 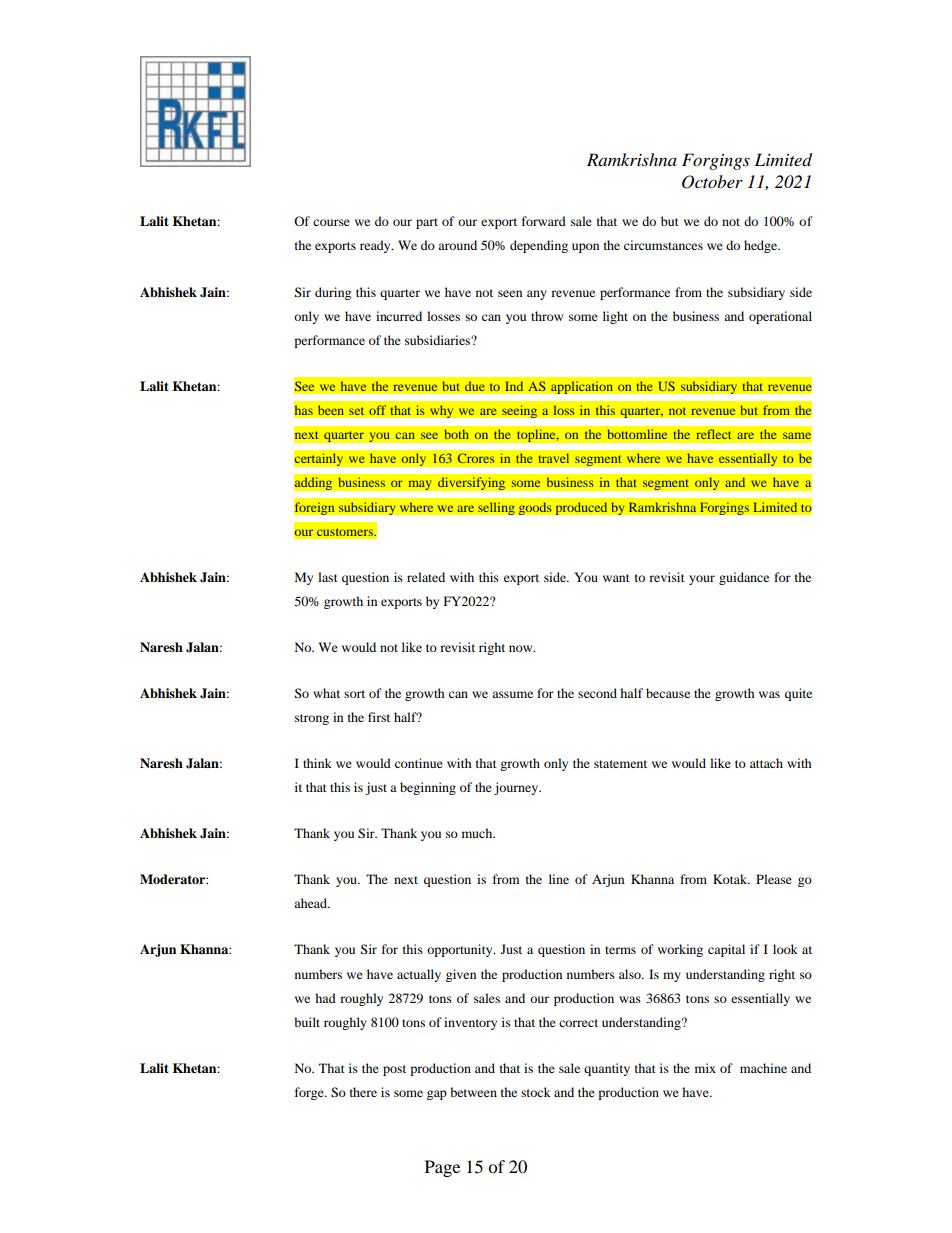 What do you see at coordinates (331, 222) in the screenshot?
I see `course` at bounding box center [331, 222].
